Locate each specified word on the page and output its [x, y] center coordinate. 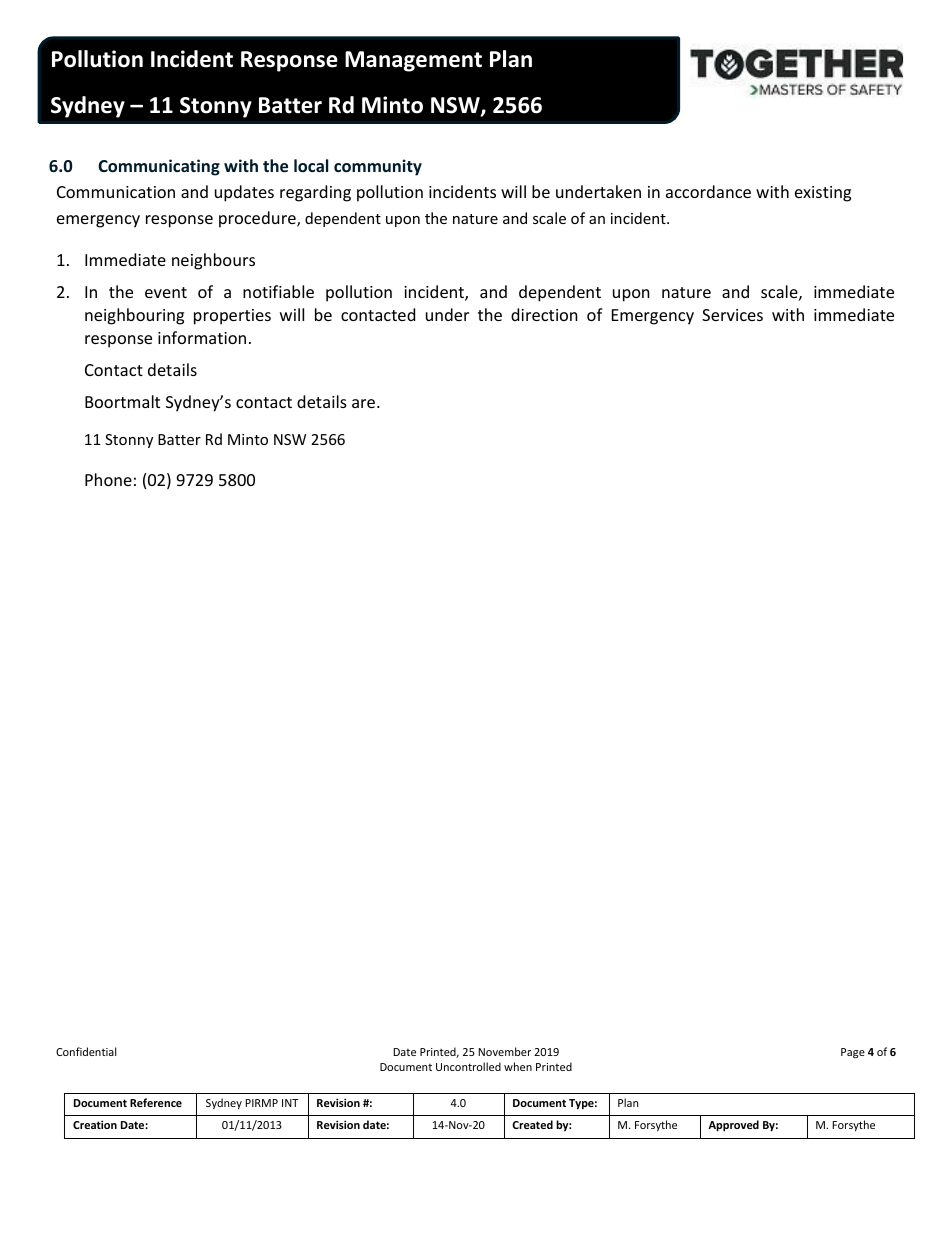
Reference [156, 1102]
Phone [108, 479]
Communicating [159, 167]
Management [413, 61]
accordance [708, 191]
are [365, 403]
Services [732, 315]
